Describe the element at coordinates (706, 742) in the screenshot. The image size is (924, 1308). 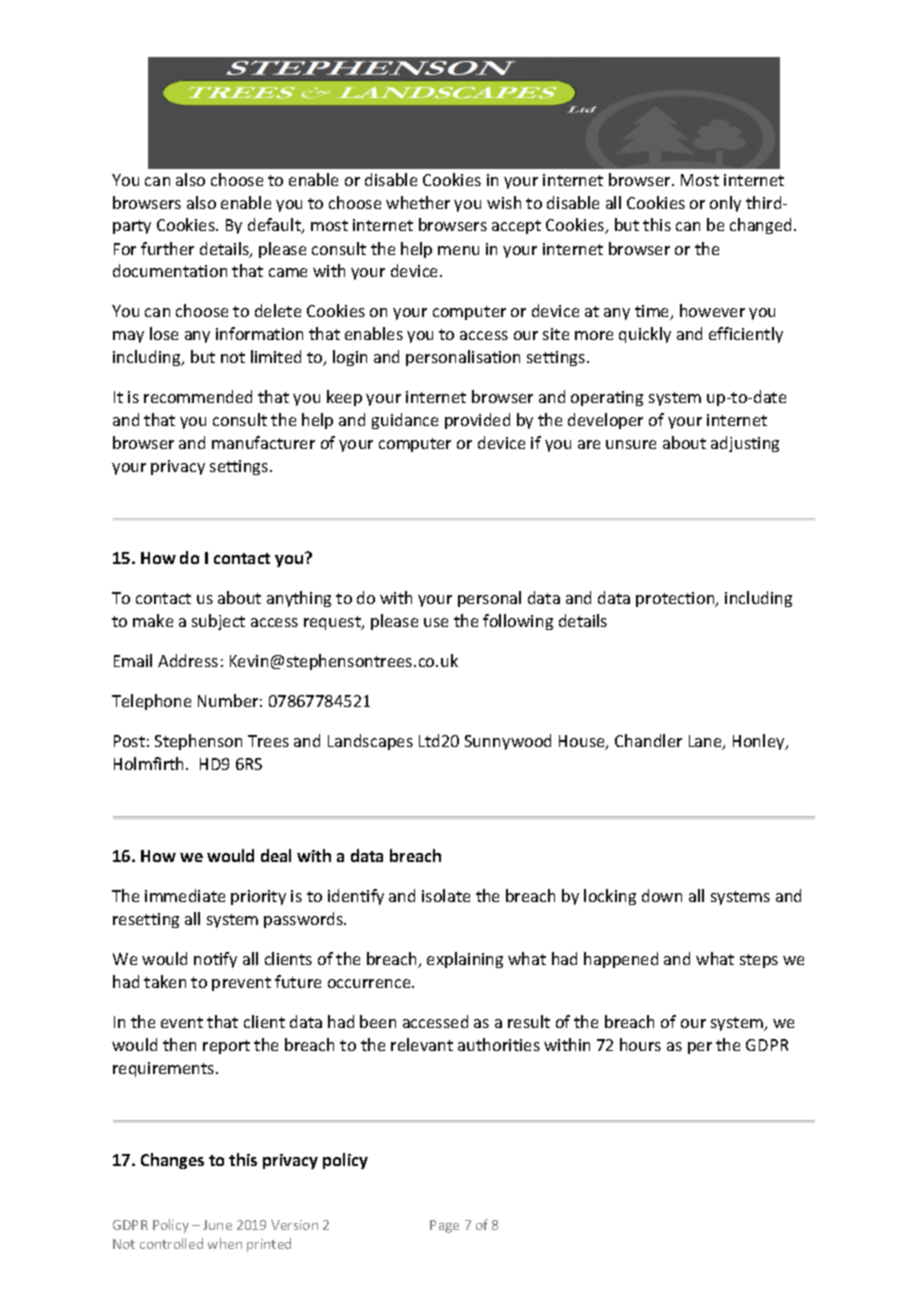
I see `Lane` at that location.
